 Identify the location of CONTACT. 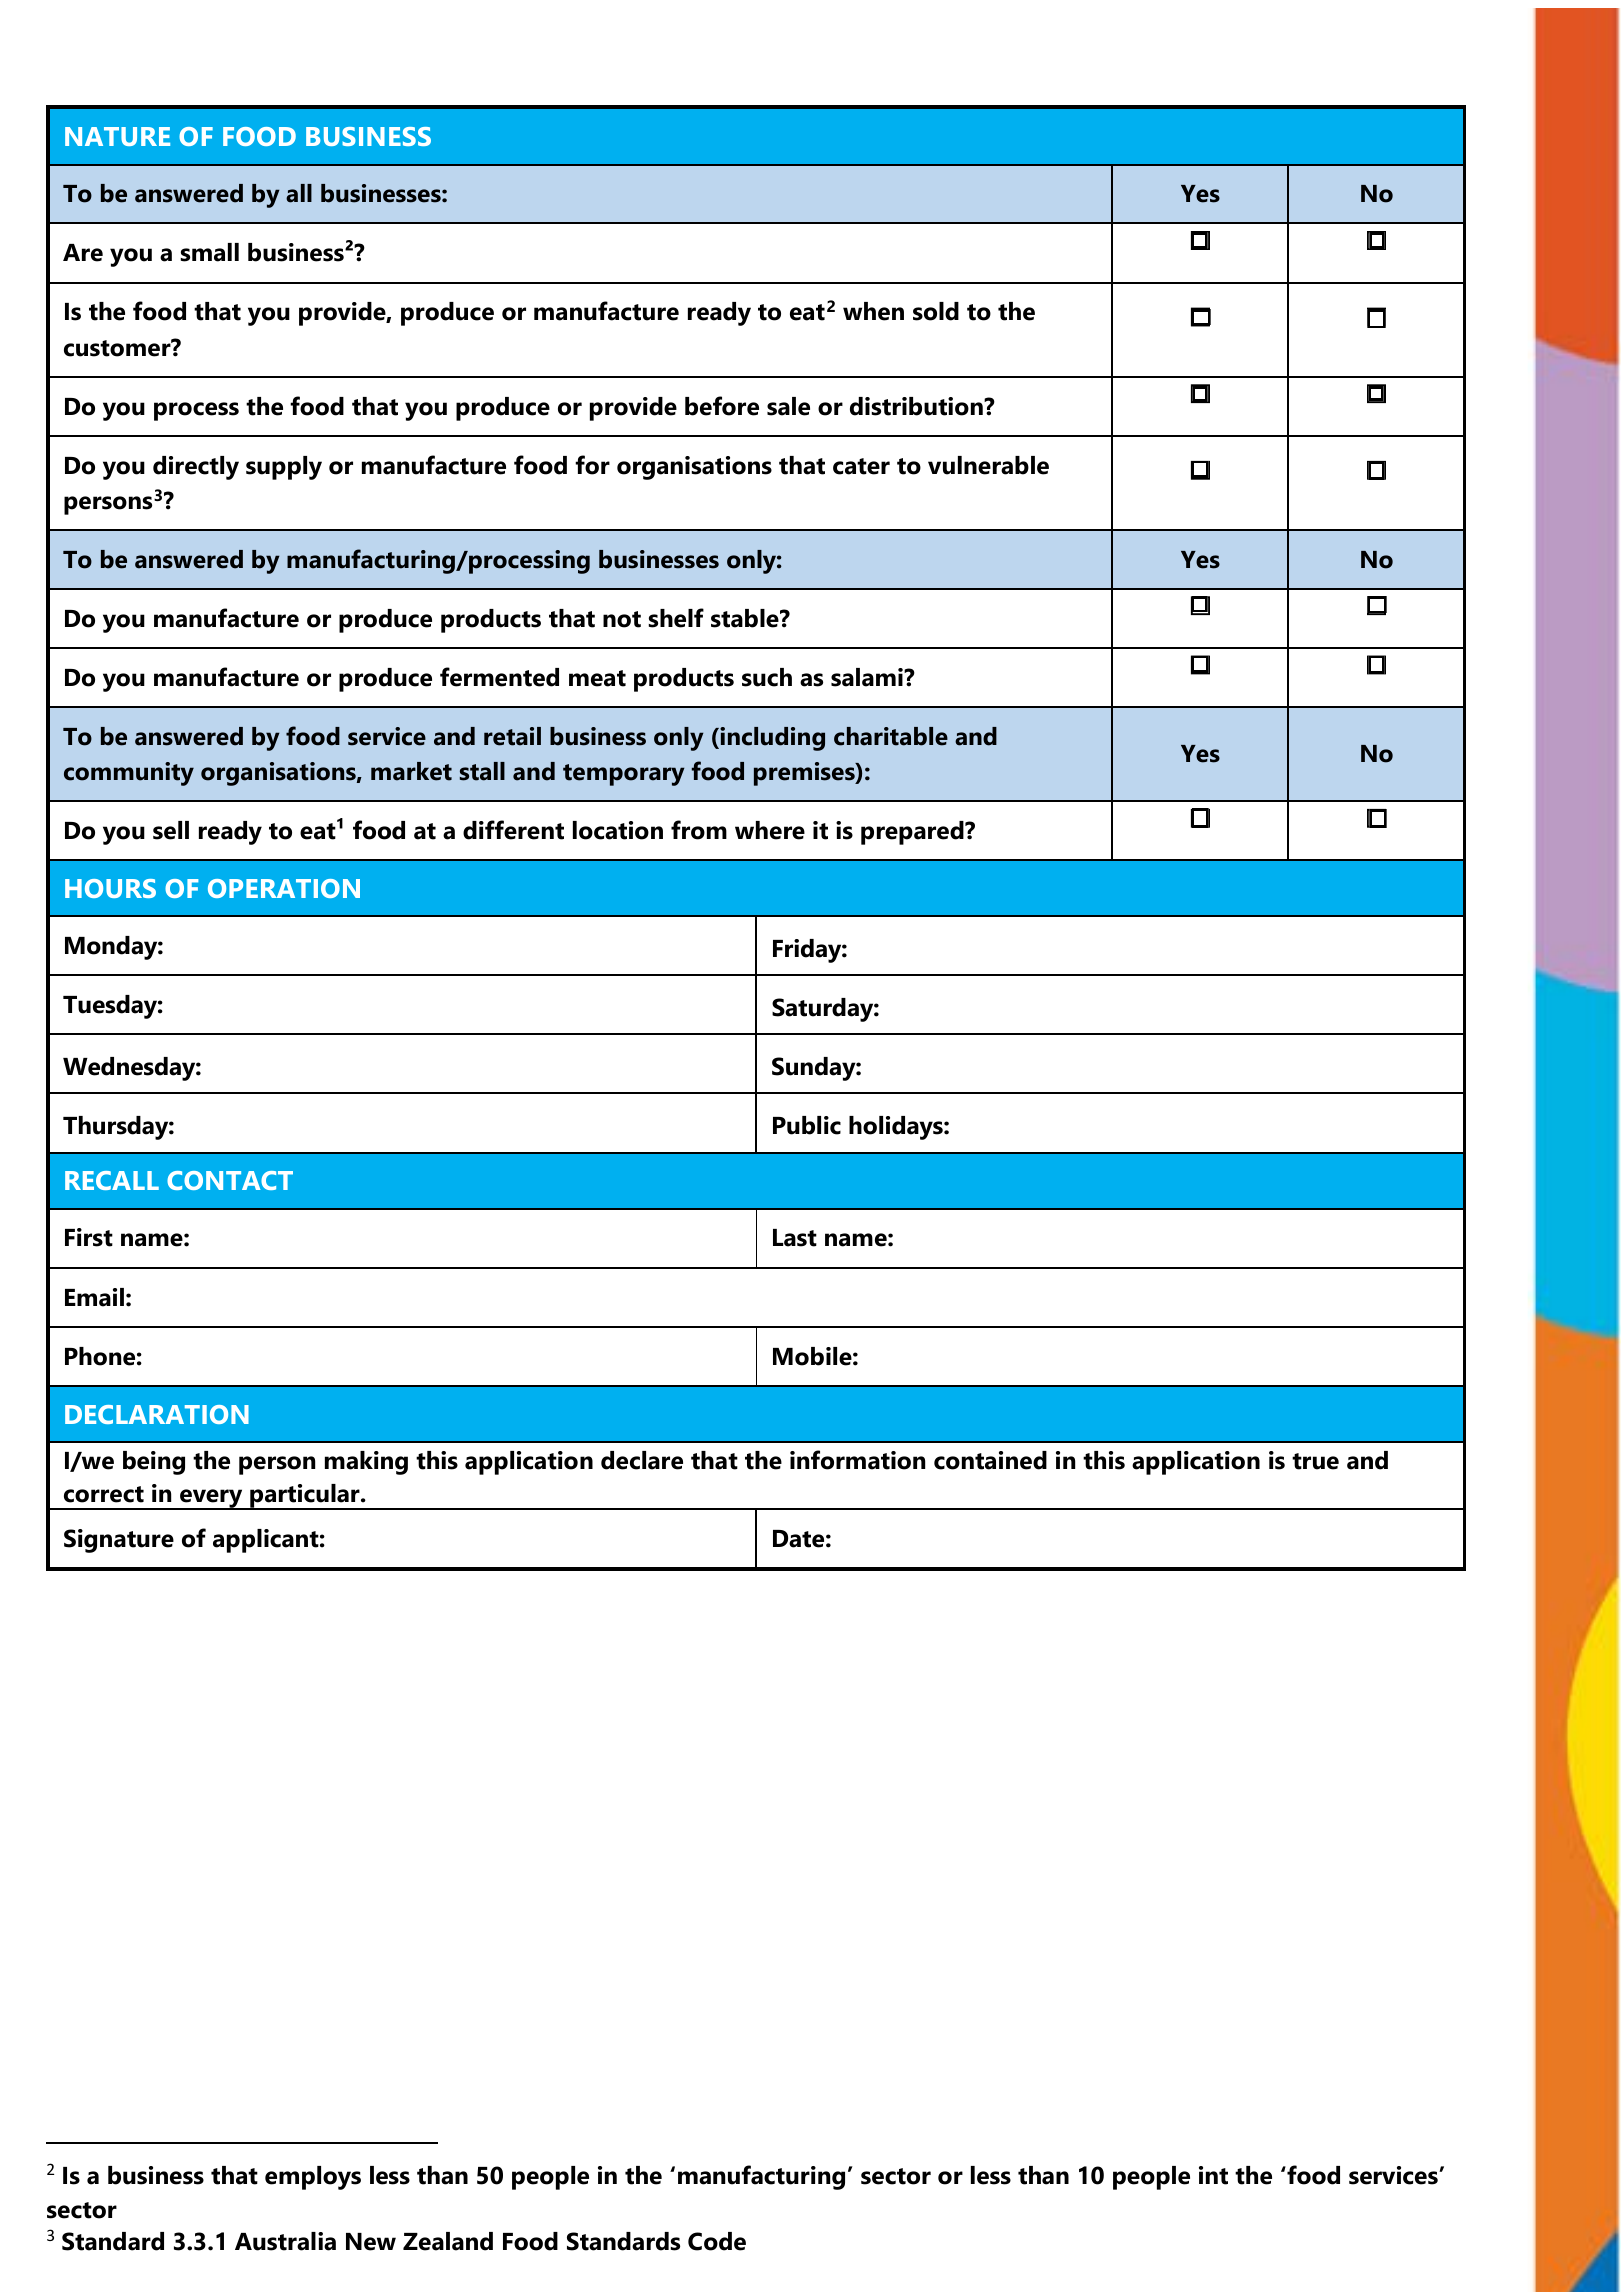
(230, 1180).
